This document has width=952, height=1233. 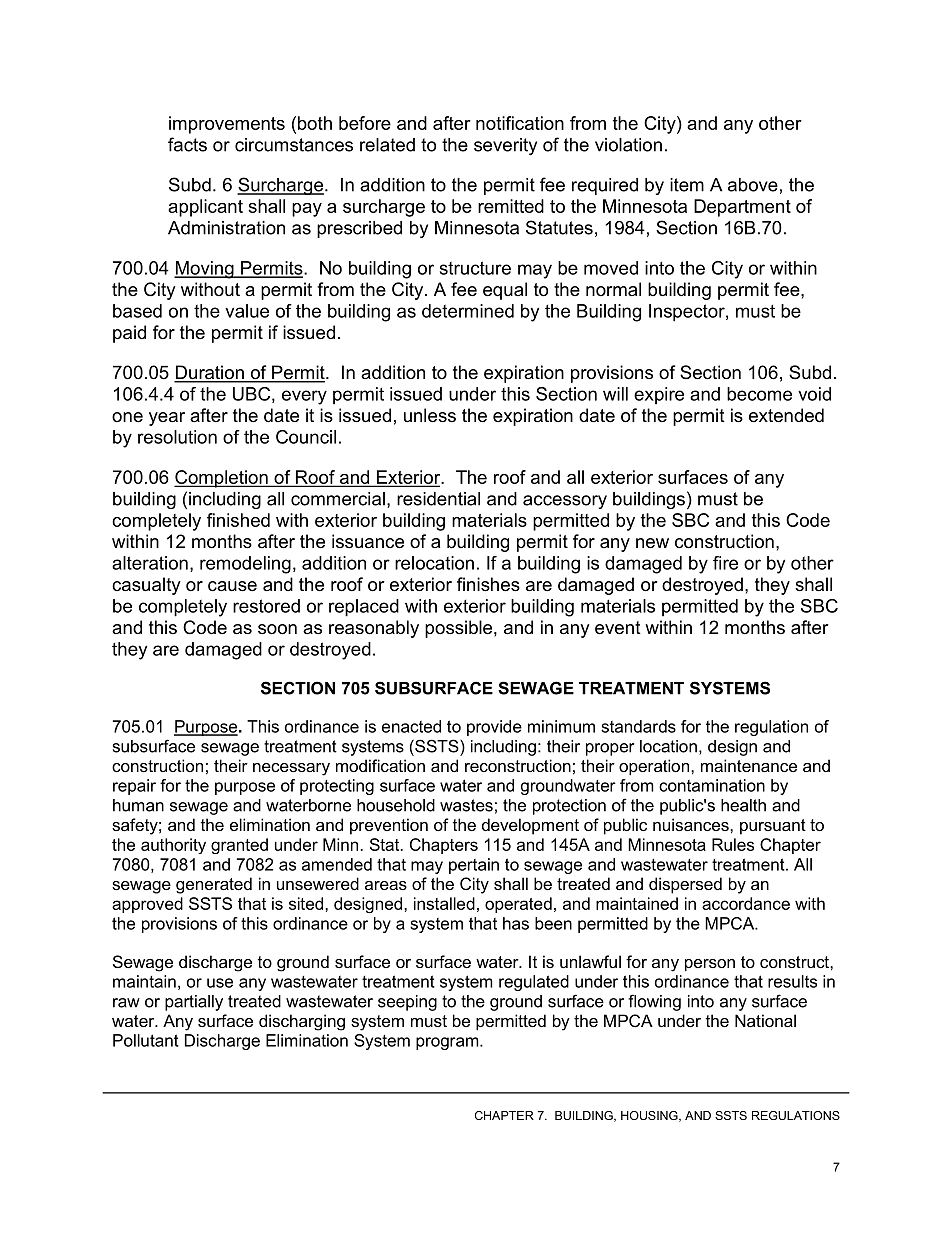 I want to click on finishes, so click(x=488, y=584).
